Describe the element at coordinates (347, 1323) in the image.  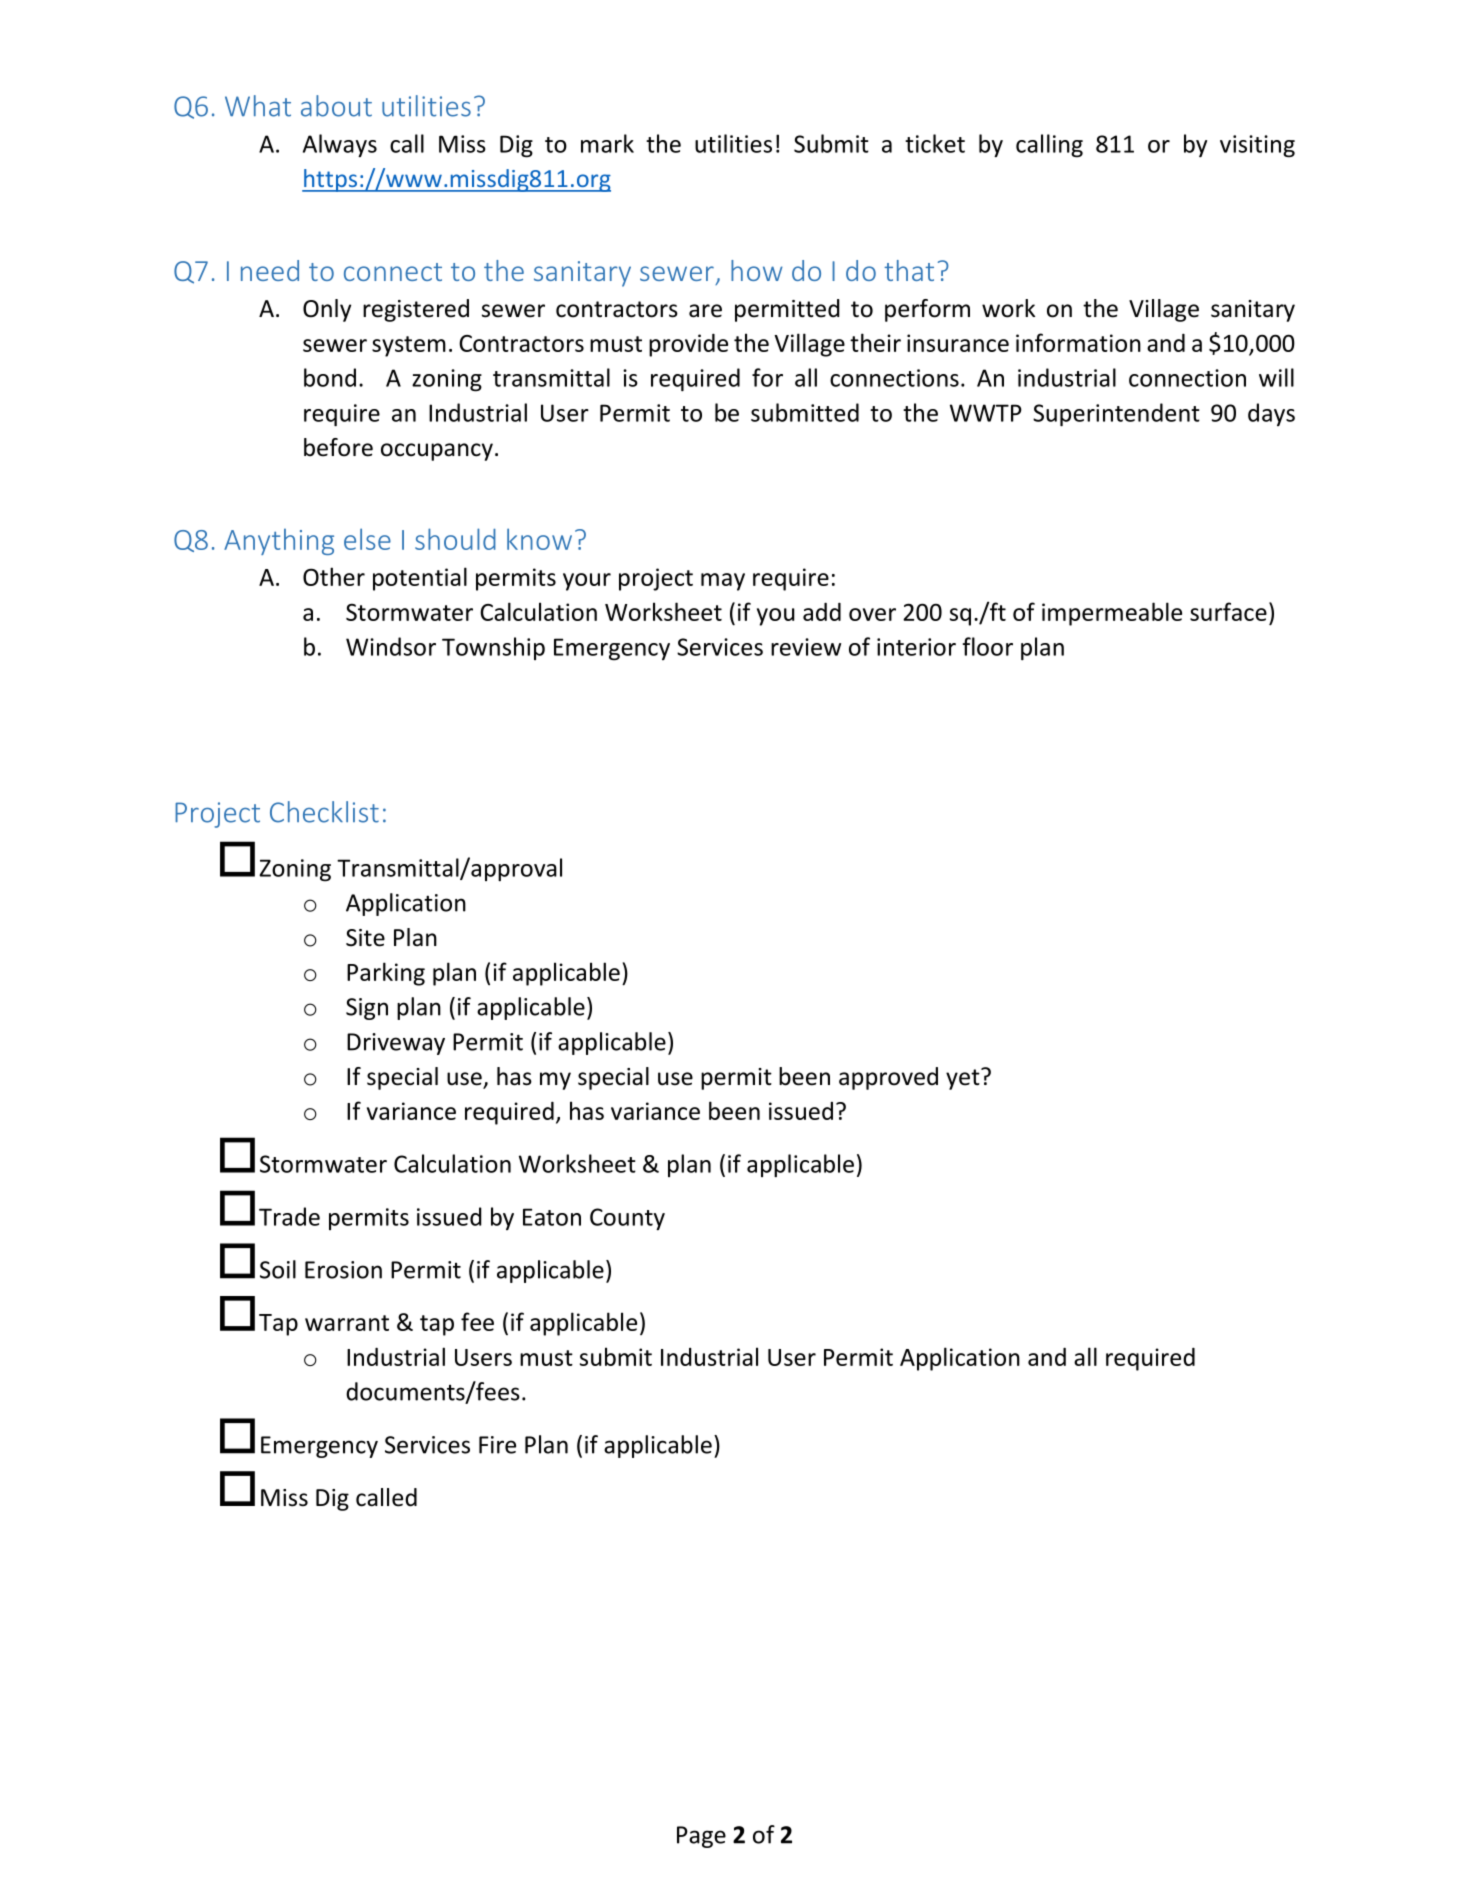
I see `warrant` at that location.
